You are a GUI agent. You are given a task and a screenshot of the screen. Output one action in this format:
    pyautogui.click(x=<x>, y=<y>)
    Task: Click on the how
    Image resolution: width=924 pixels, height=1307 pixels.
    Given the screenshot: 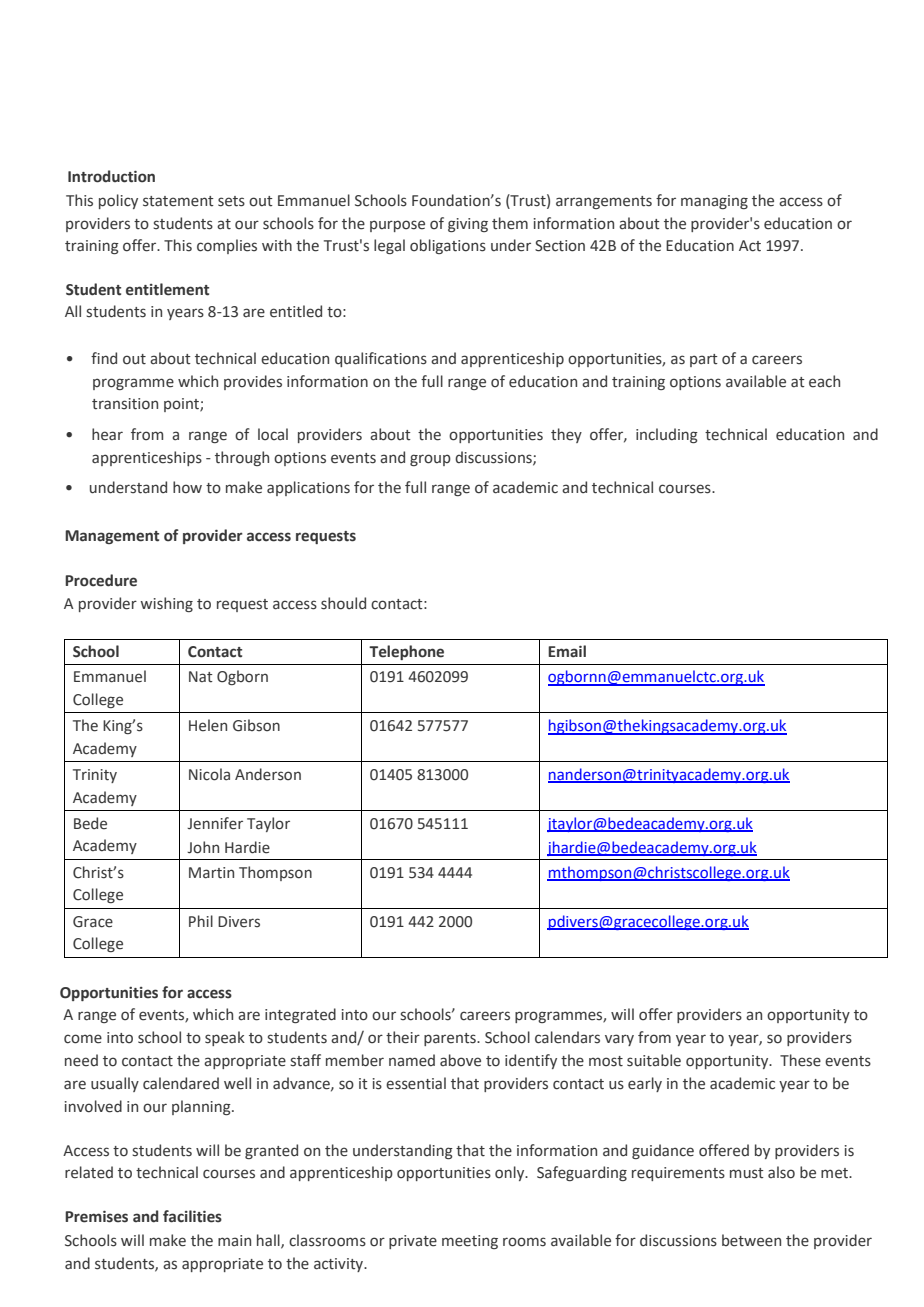 What is the action you would take?
    pyautogui.click(x=187, y=487)
